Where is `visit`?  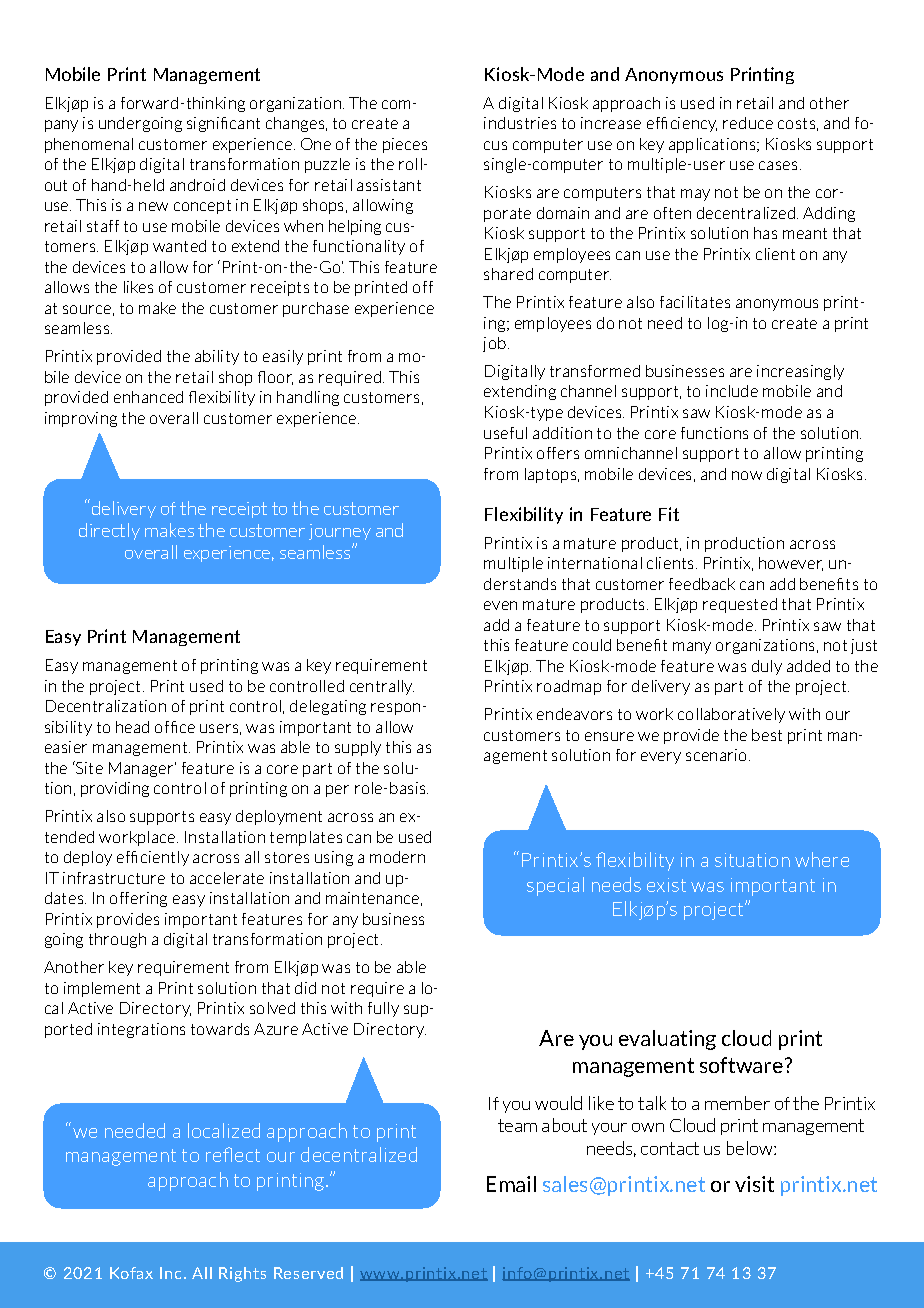 visit is located at coordinates (754, 1184).
